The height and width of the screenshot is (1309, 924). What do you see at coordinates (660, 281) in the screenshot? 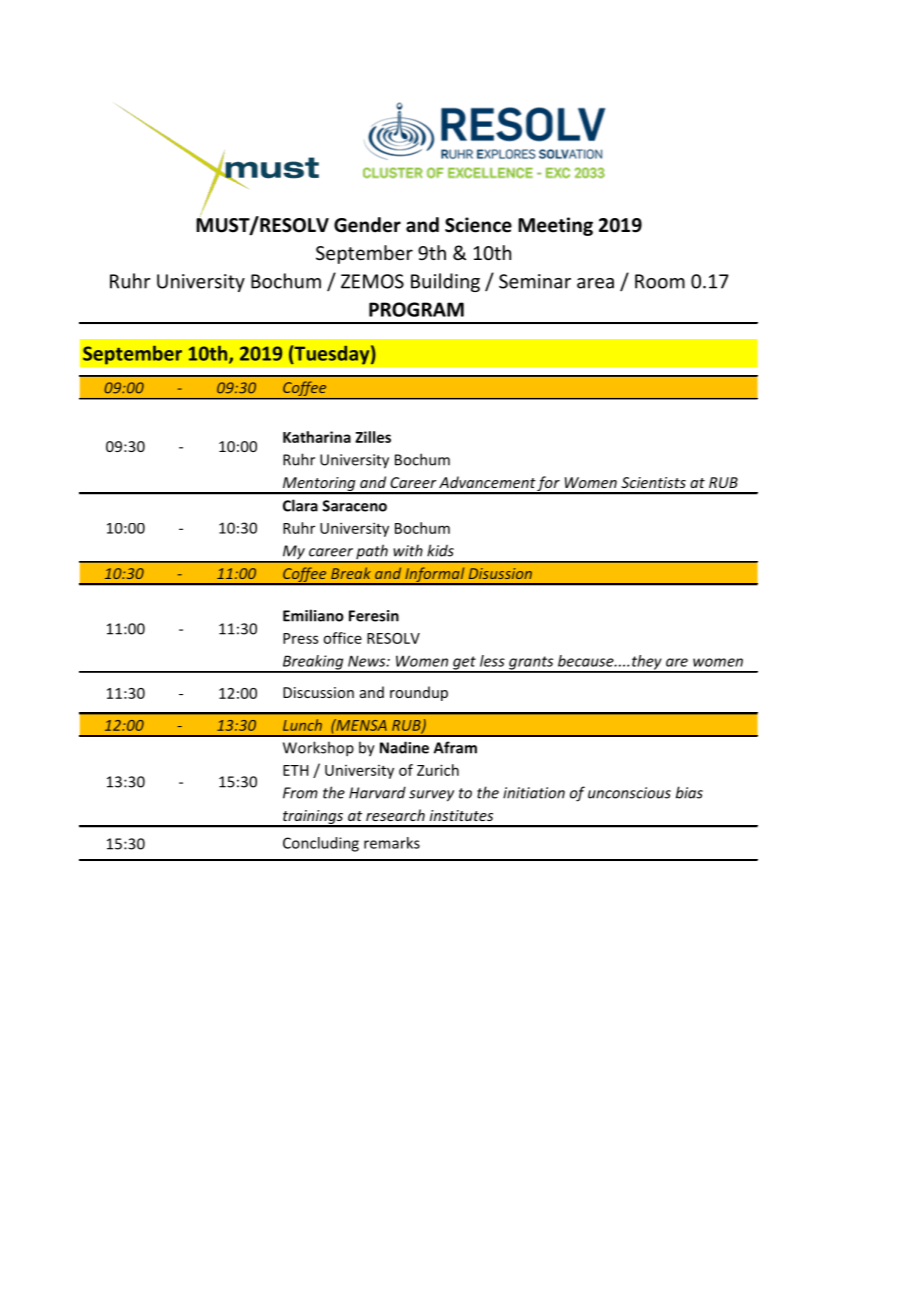
I see `Room` at bounding box center [660, 281].
